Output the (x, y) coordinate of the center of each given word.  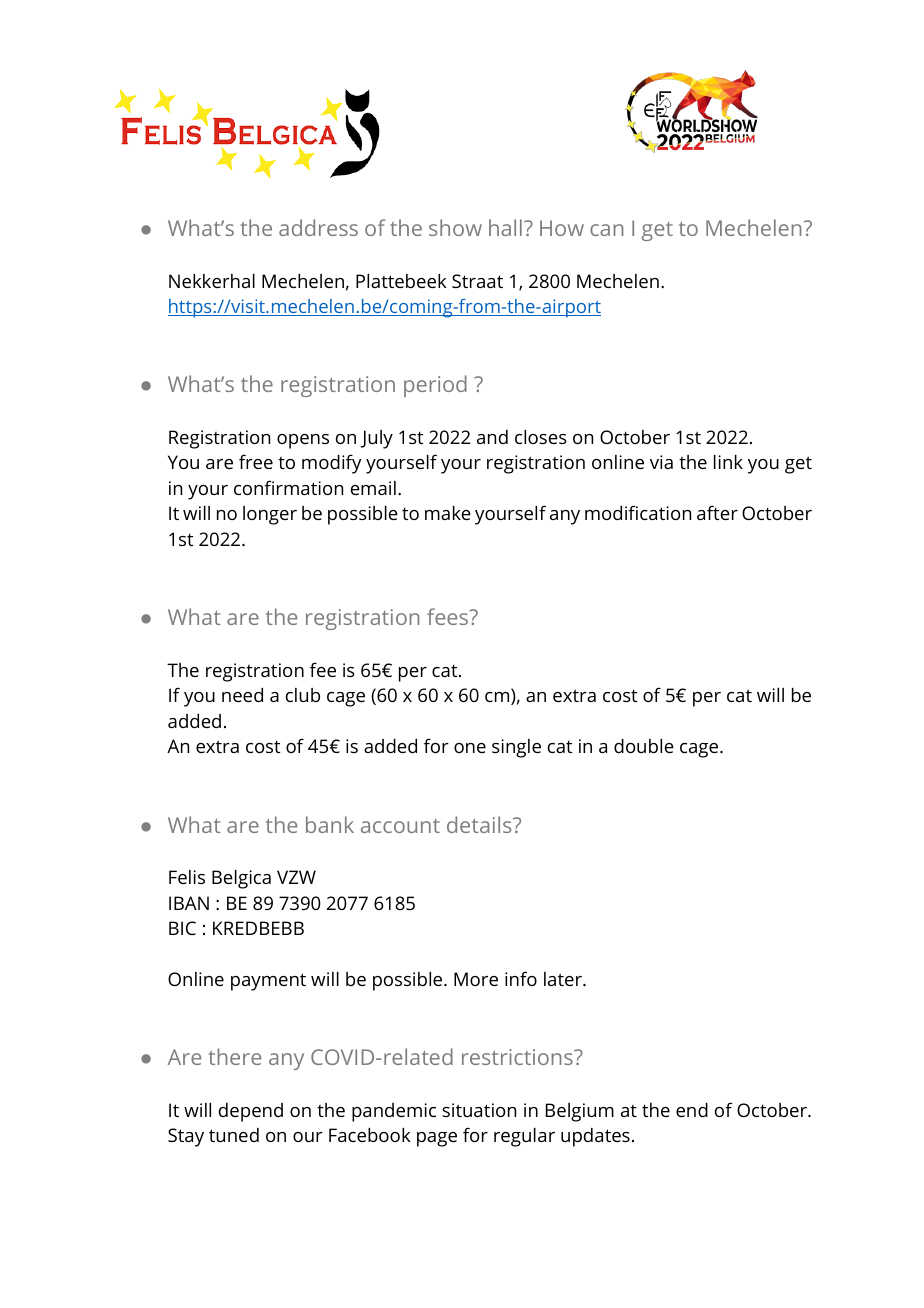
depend (251, 1112)
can (606, 230)
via (661, 462)
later (564, 979)
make (448, 513)
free (256, 461)
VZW (296, 877)
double (644, 746)
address (318, 227)
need (242, 695)
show (455, 227)
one (470, 748)
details (480, 824)
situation (479, 1110)
